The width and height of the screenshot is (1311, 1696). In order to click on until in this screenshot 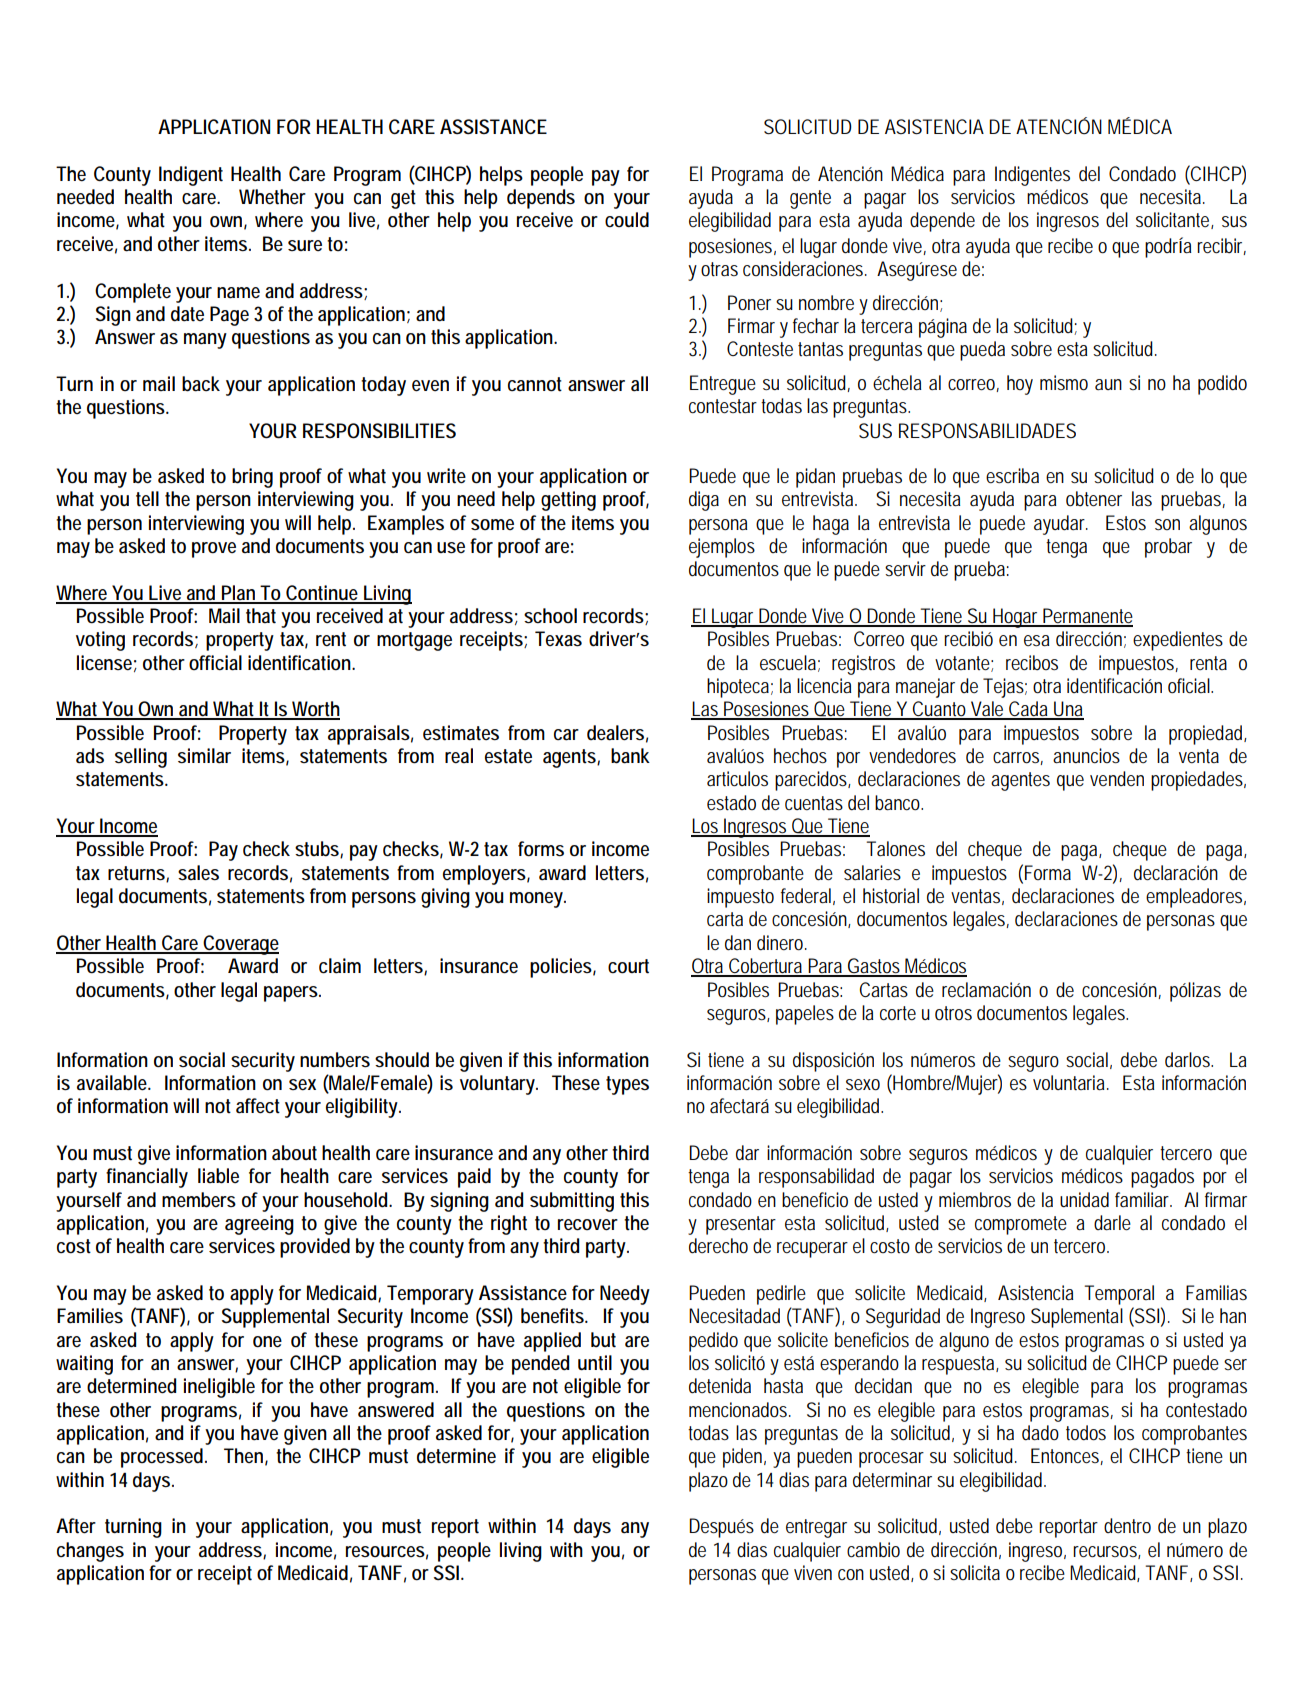, I will do `click(595, 1363)`.
